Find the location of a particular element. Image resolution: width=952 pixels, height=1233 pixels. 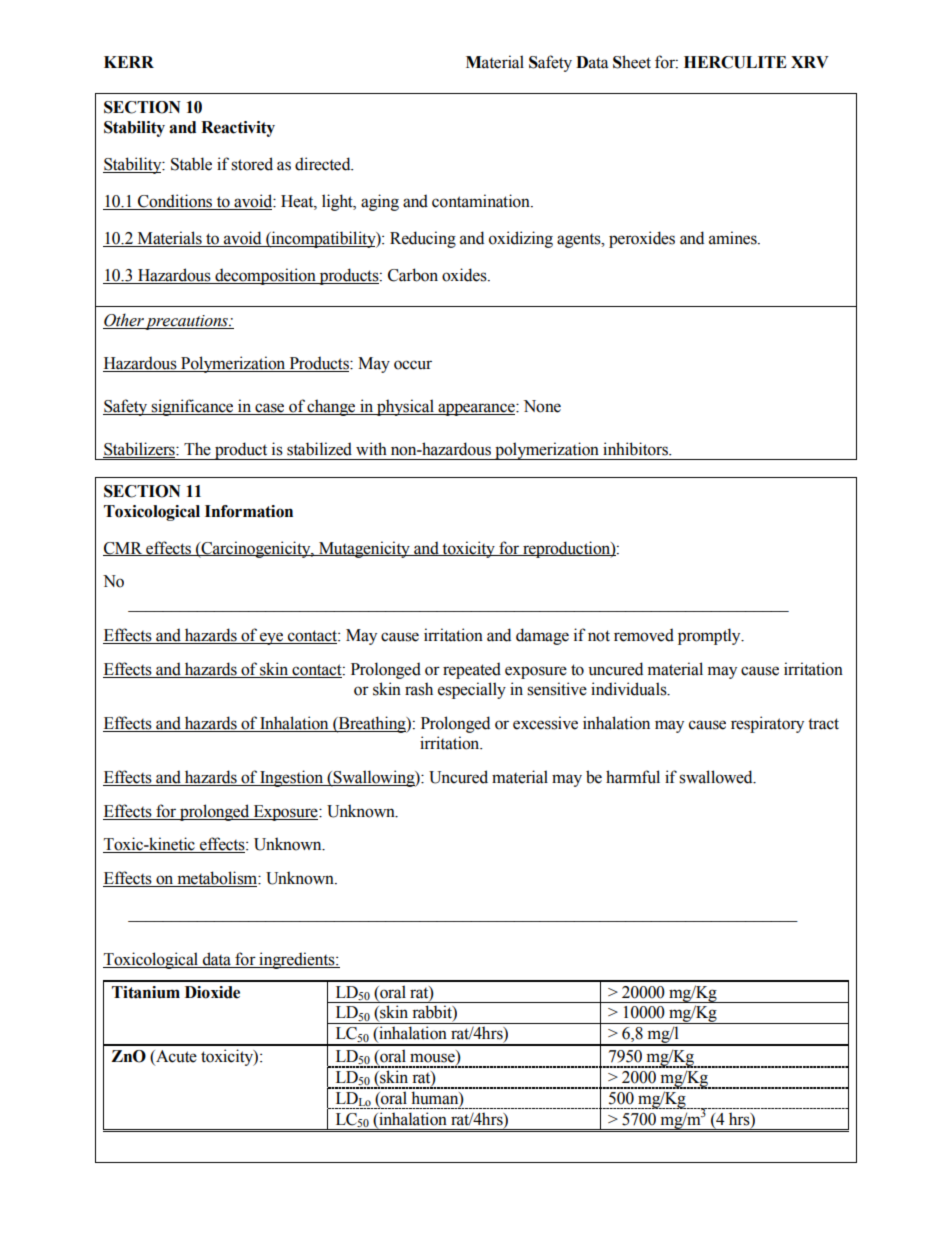

excessive is located at coordinates (545, 723).
